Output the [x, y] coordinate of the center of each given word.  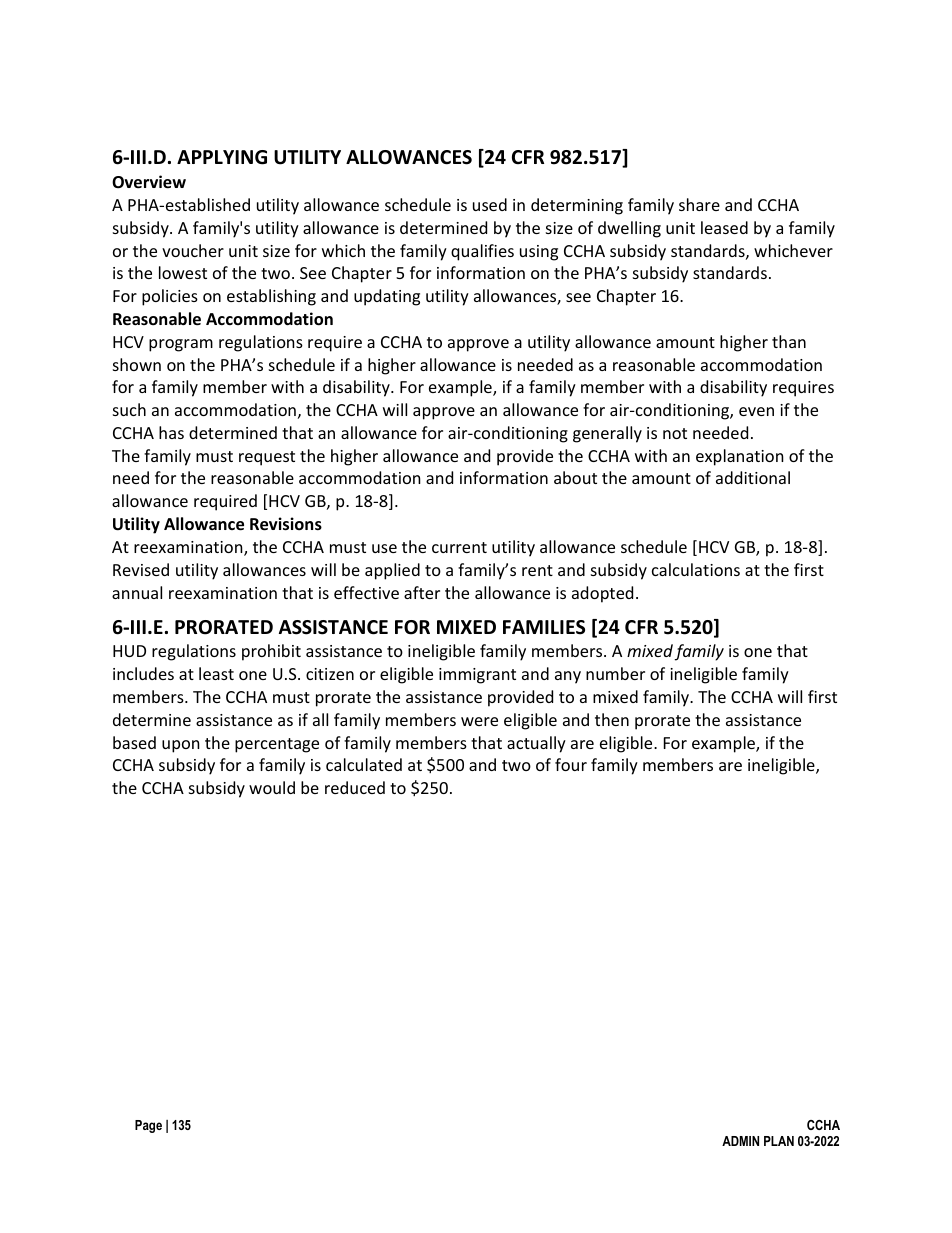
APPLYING [222, 157]
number [615, 673]
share [699, 204]
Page [148, 1126]
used [490, 204]
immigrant [477, 676]
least [216, 673]
